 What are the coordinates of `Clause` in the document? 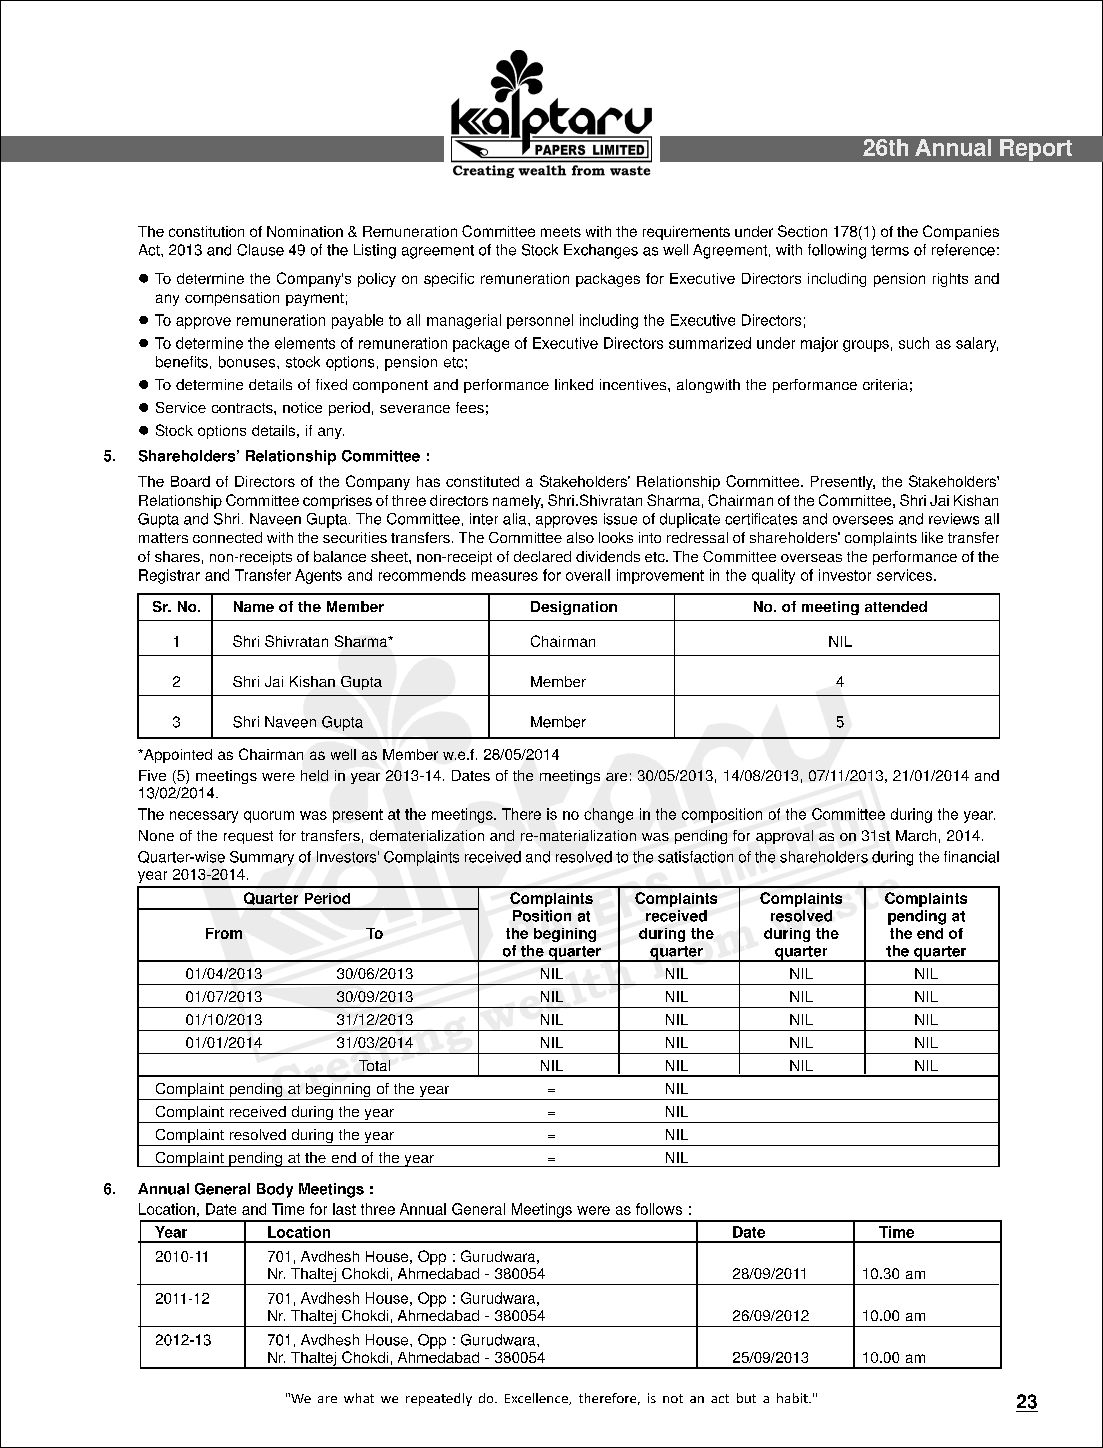 It's located at (260, 250).
